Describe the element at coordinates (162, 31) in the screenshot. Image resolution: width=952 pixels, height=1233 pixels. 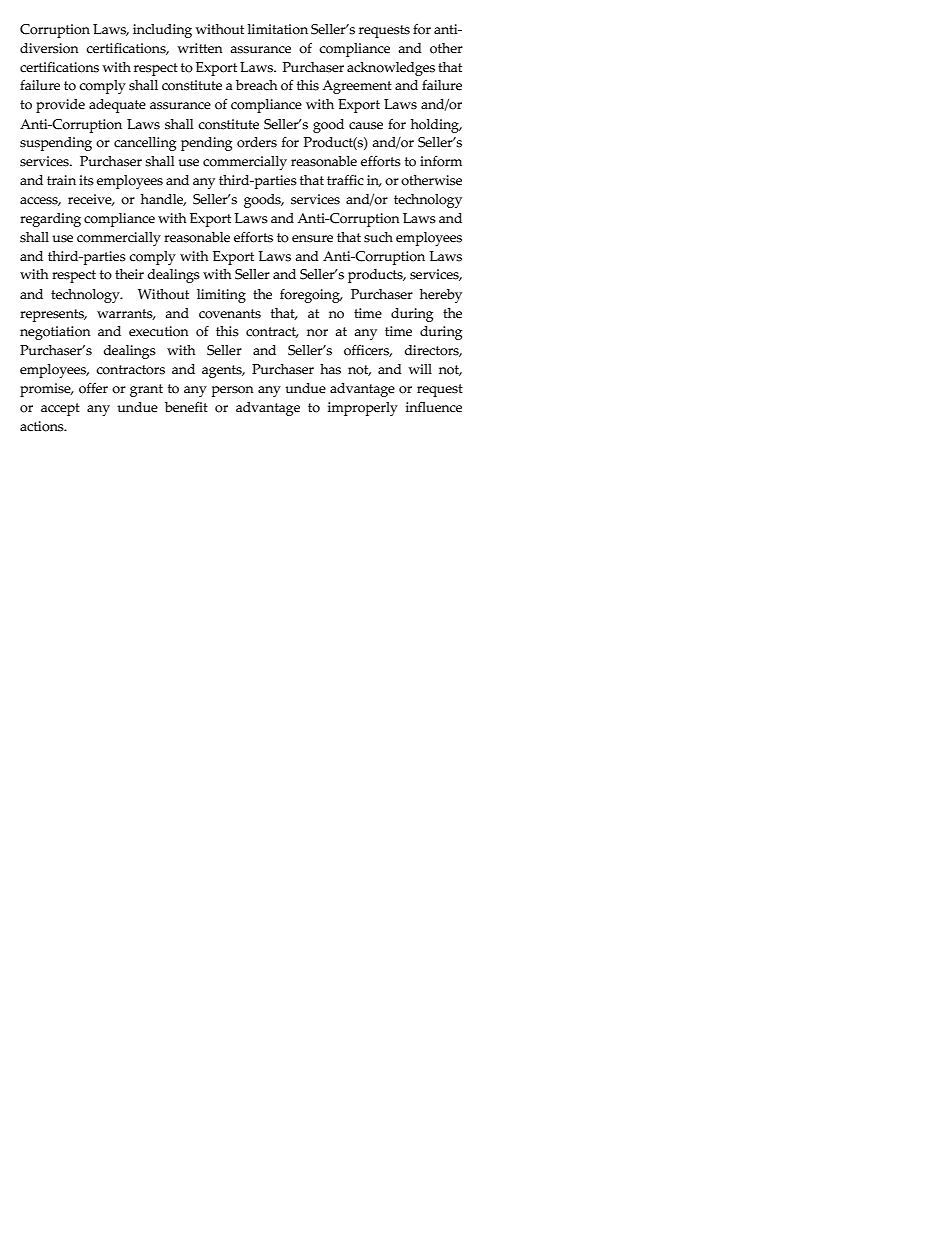
I see `including` at that location.
